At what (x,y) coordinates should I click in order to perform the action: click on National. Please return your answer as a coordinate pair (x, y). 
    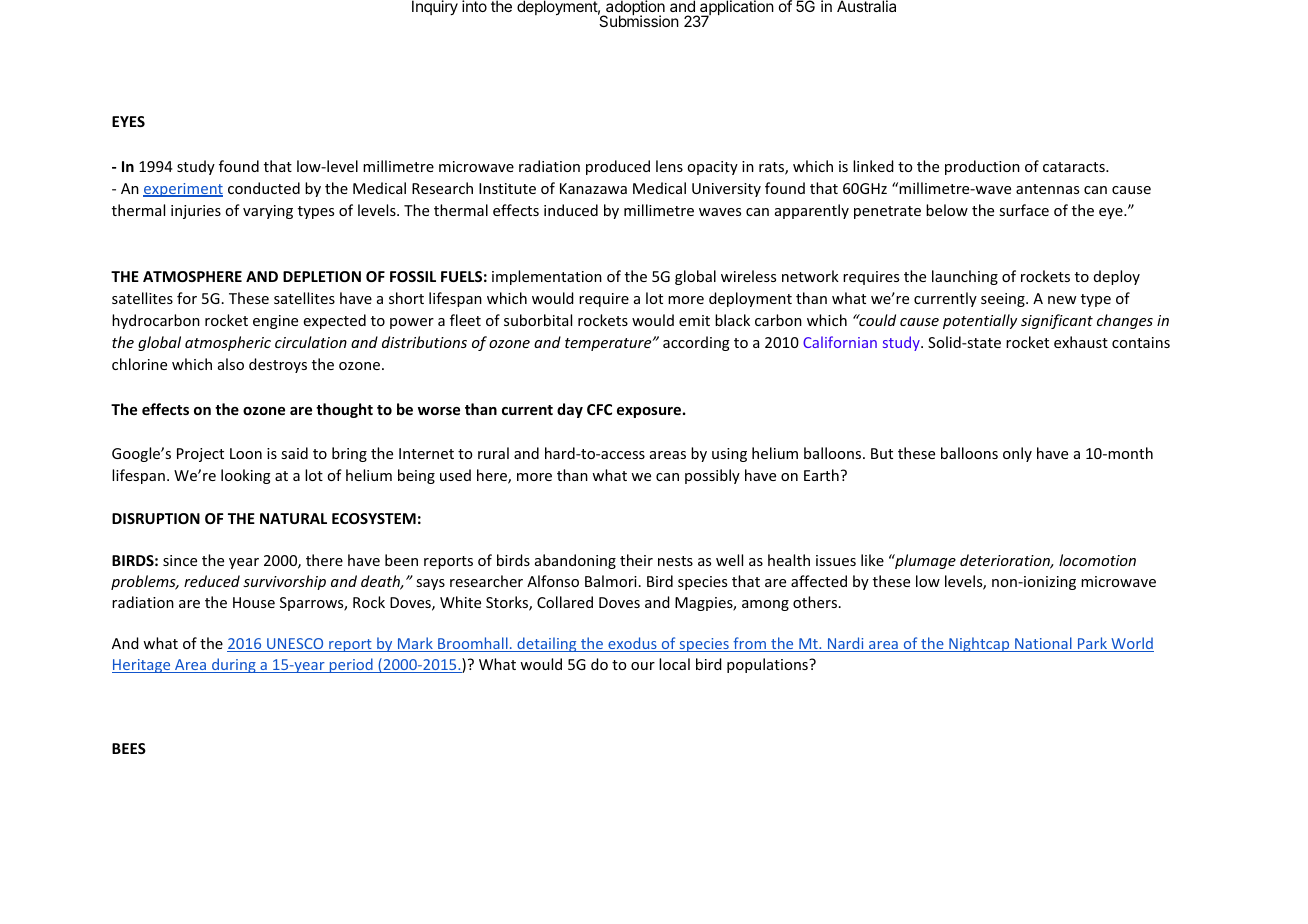
    Looking at the image, I should click on (1042, 644).
